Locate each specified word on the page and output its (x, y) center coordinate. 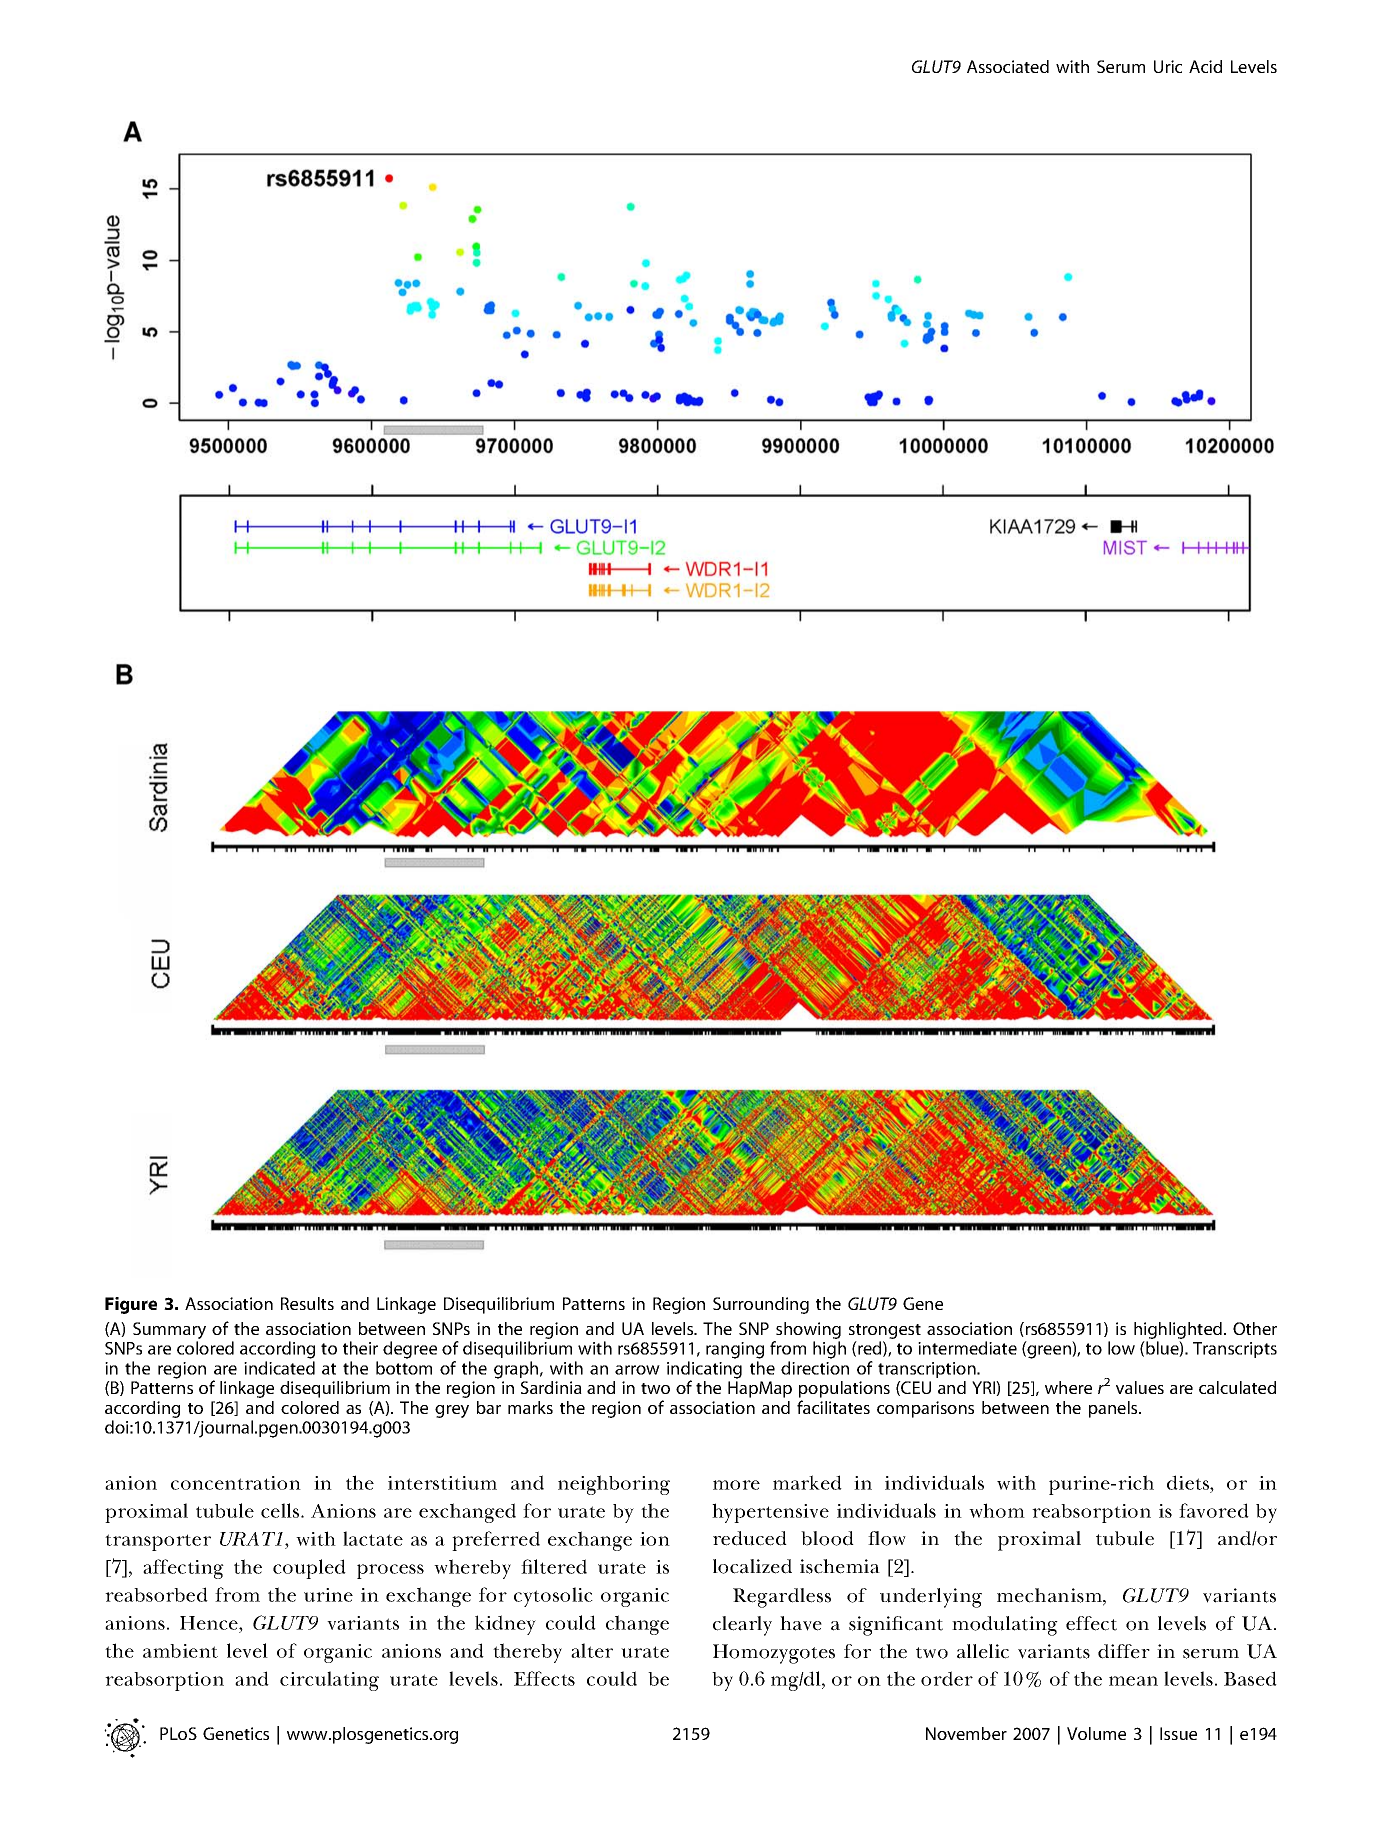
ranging (735, 1350)
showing (807, 1332)
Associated (1008, 66)
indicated (279, 1368)
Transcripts (1235, 1350)
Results (307, 1303)
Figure (131, 1305)
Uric (1168, 66)
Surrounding (761, 1305)
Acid (1205, 66)
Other (1255, 1328)
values (1140, 1387)
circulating (329, 1681)
